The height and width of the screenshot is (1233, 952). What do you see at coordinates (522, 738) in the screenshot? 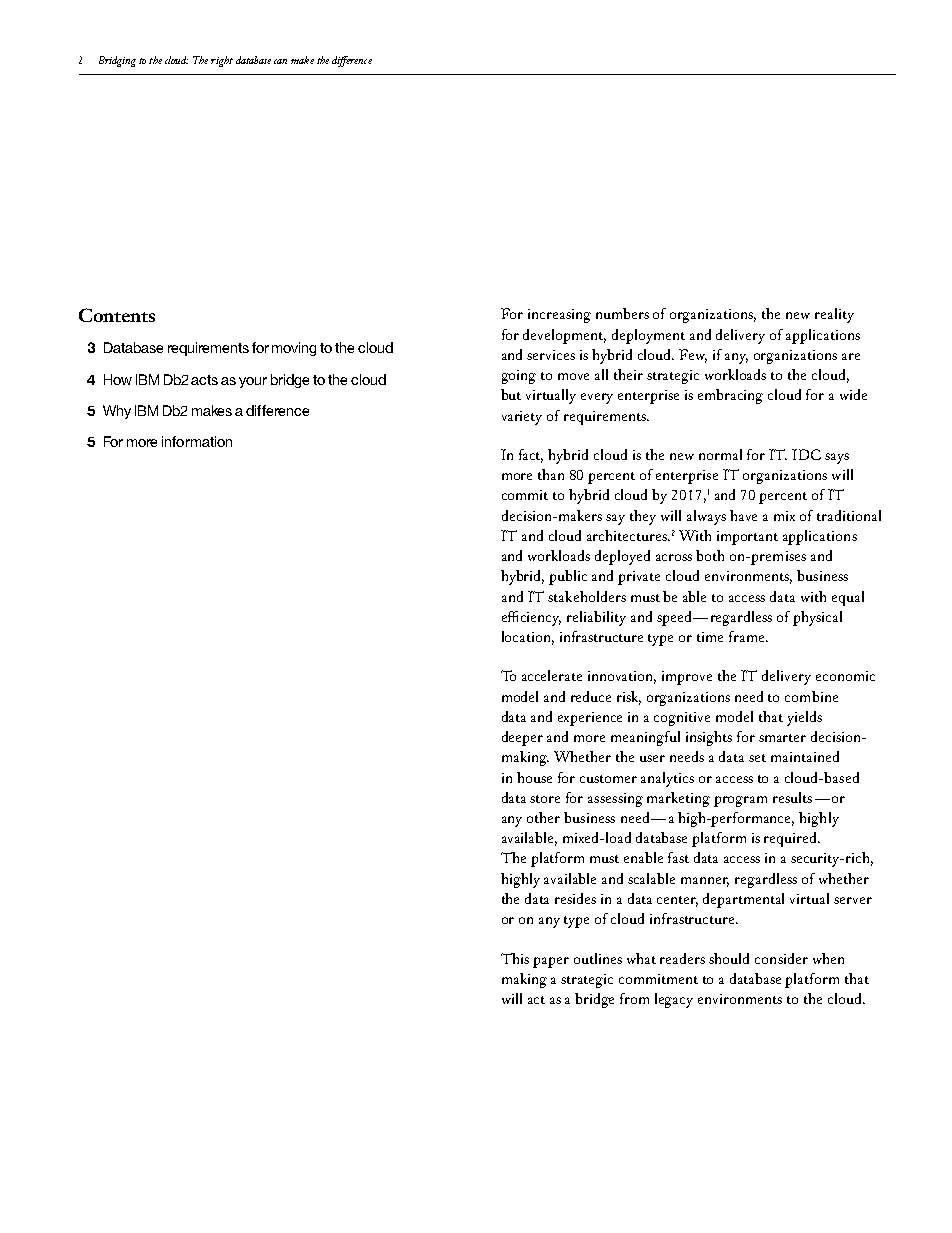
I see `deeper` at bounding box center [522, 738].
